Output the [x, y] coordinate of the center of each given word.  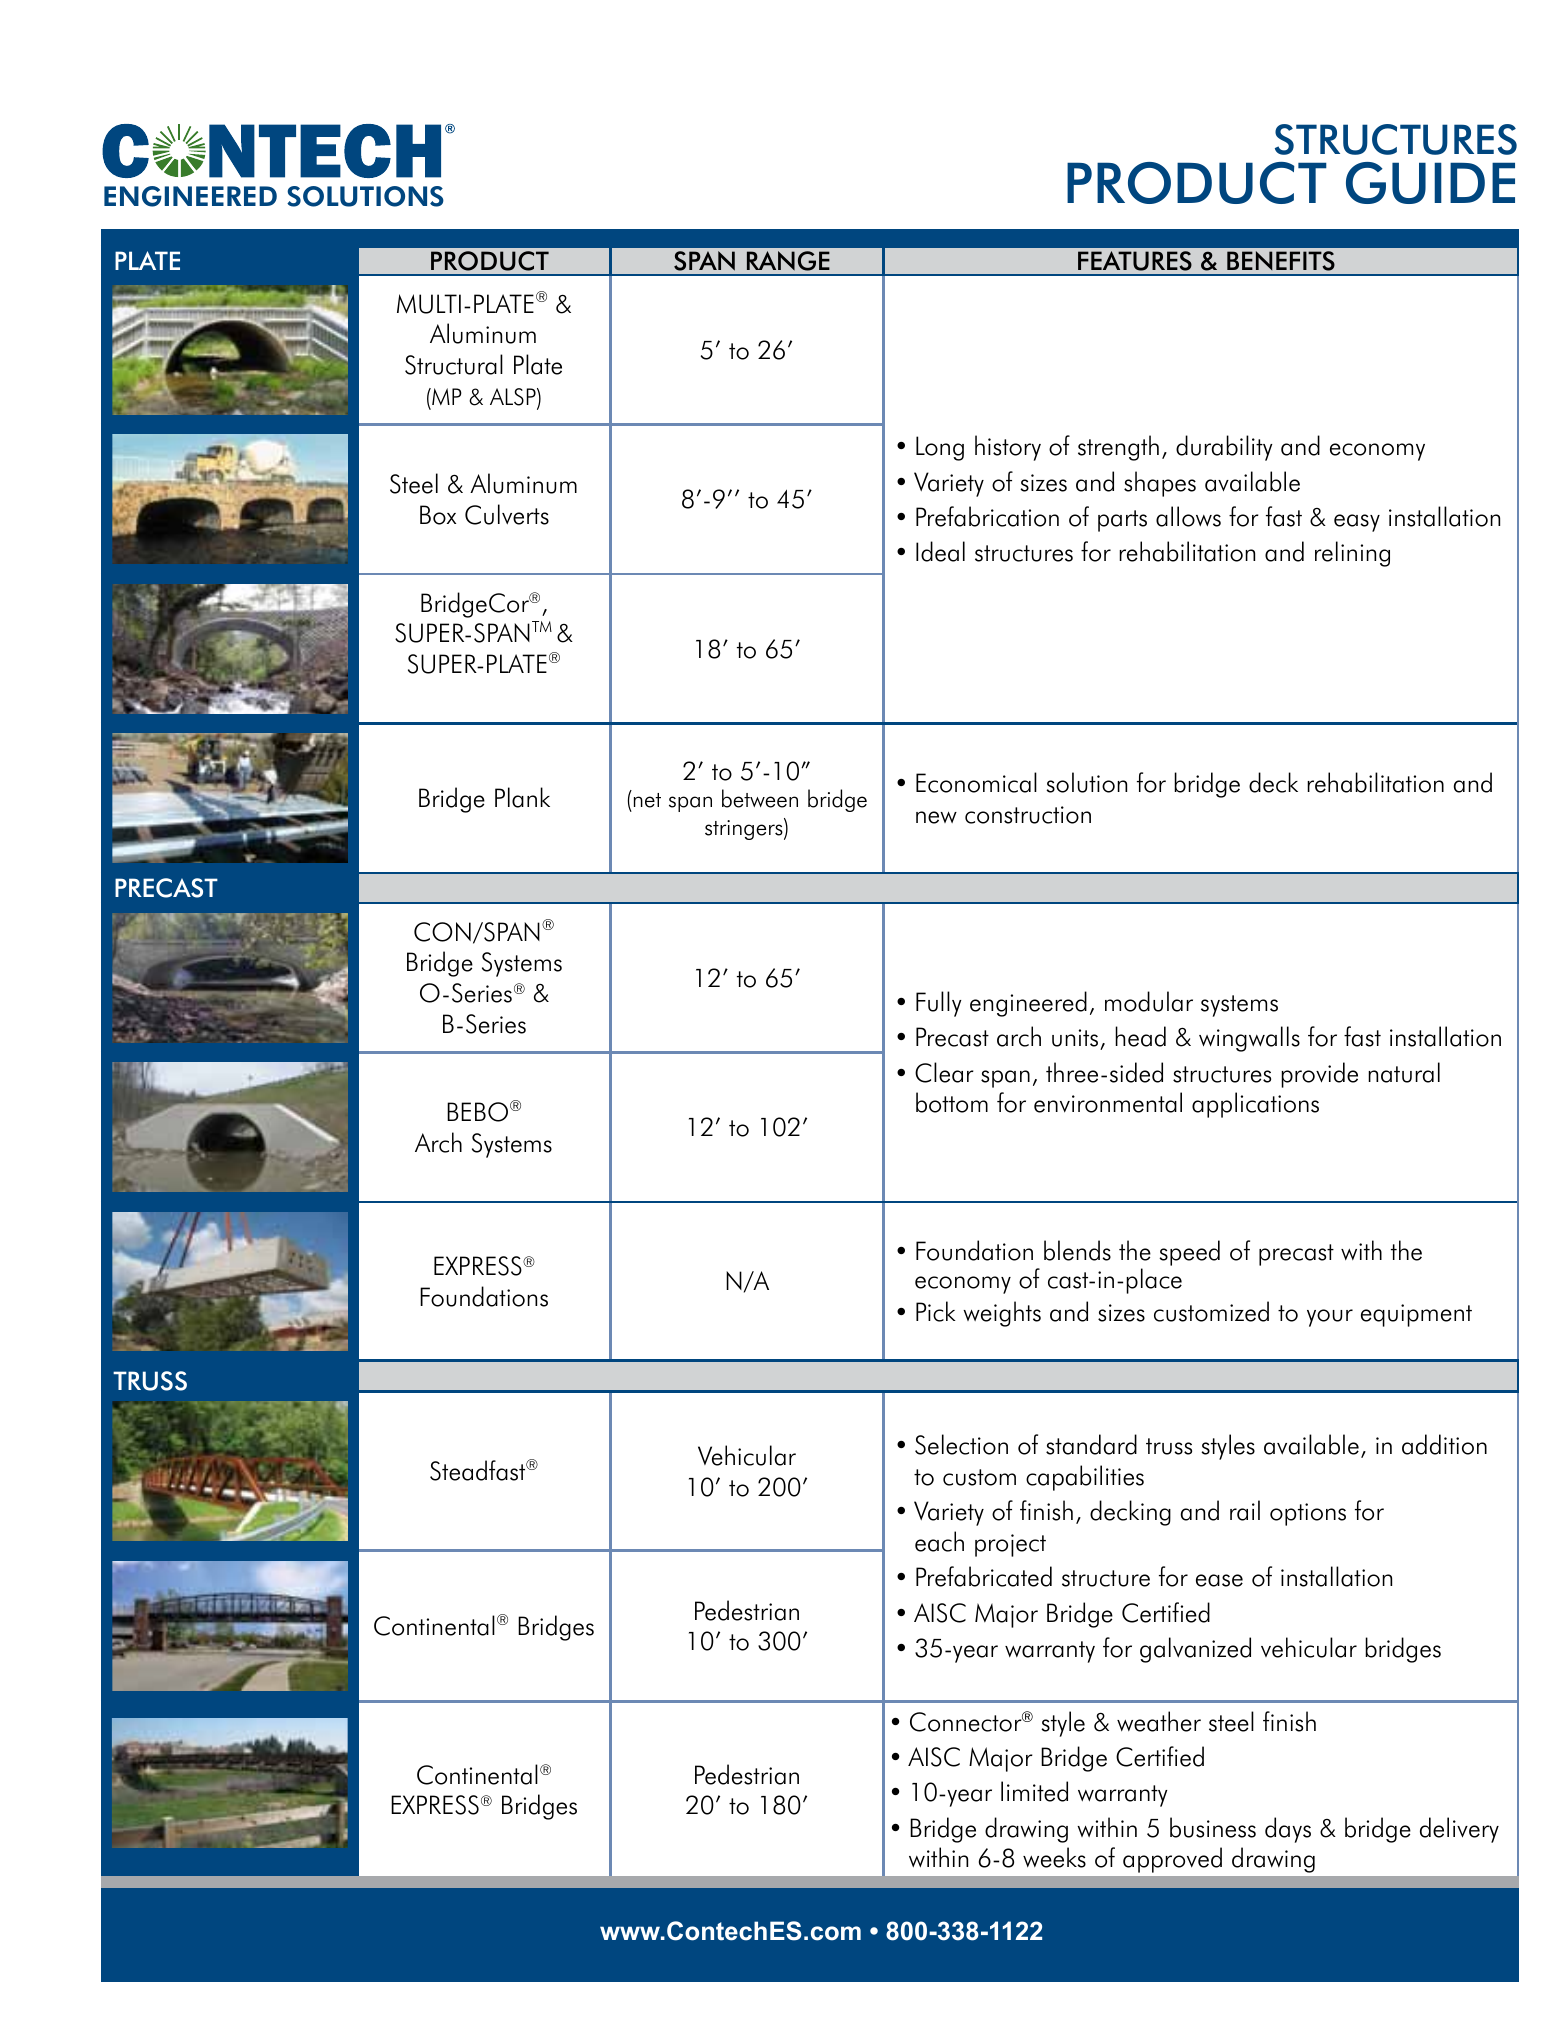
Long [940, 448]
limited [1034, 1791]
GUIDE [1430, 183]
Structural [454, 364]
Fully [939, 1004]
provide [1319, 1075]
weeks [1054, 1857]
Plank [522, 797]
